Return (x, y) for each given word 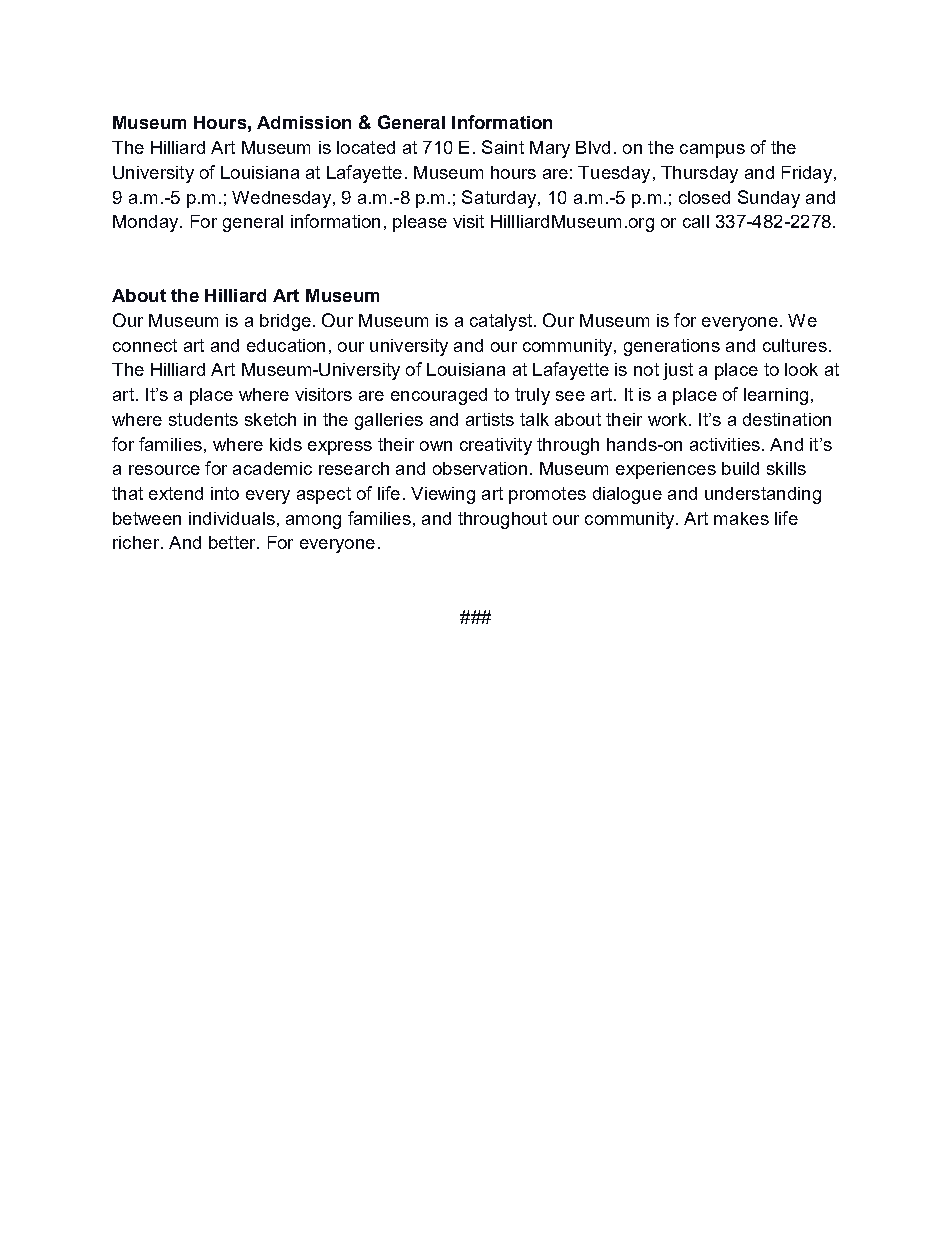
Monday (147, 223)
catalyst (501, 322)
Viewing (443, 495)
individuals (232, 518)
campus (712, 151)
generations (672, 347)
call (696, 221)
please (420, 223)
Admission (304, 122)
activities (725, 444)
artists (490, 419)
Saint (503, 147)
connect (145, 345)
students (203, 419)
